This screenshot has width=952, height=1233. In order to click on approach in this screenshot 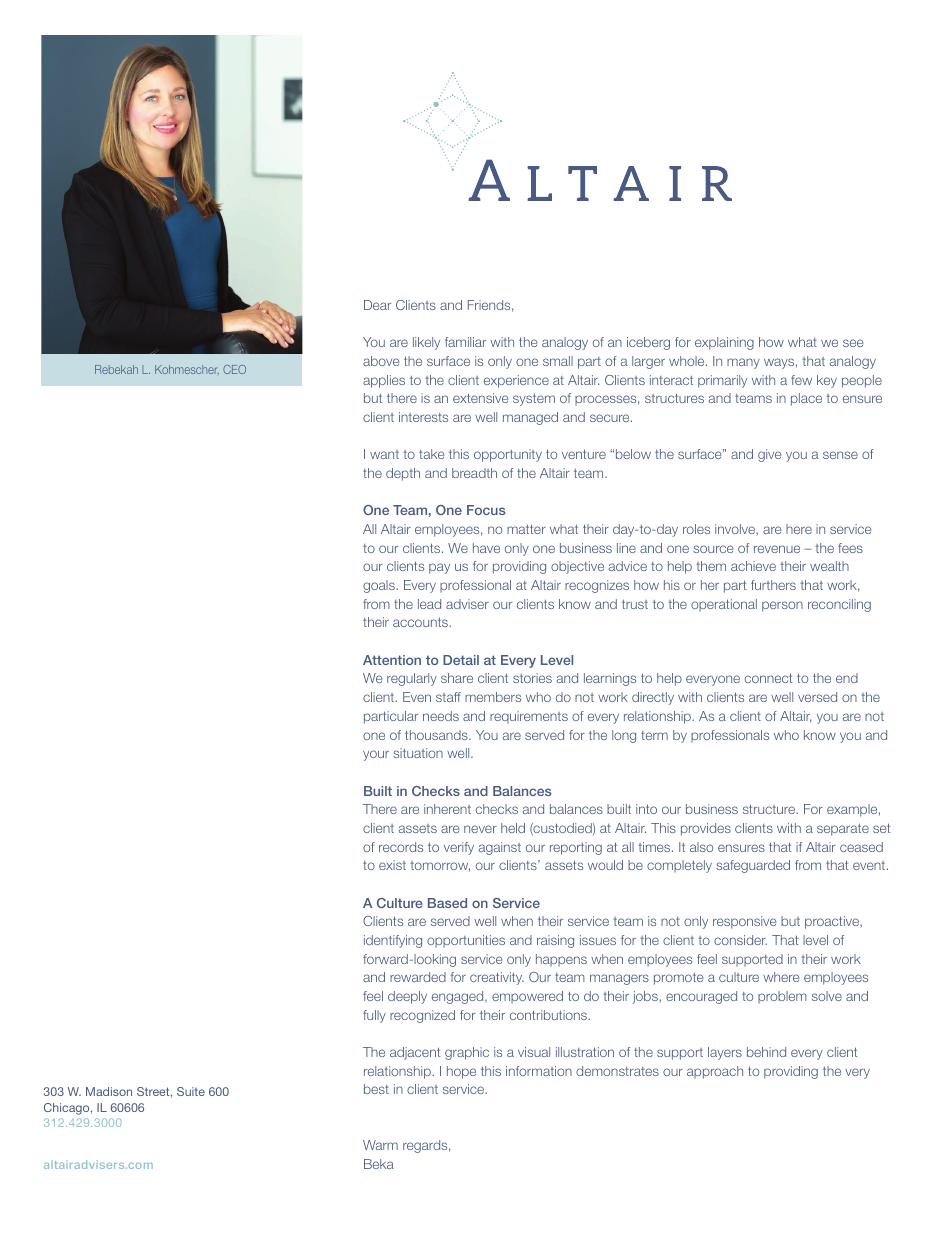, I will do `click(715, 1072)`.
